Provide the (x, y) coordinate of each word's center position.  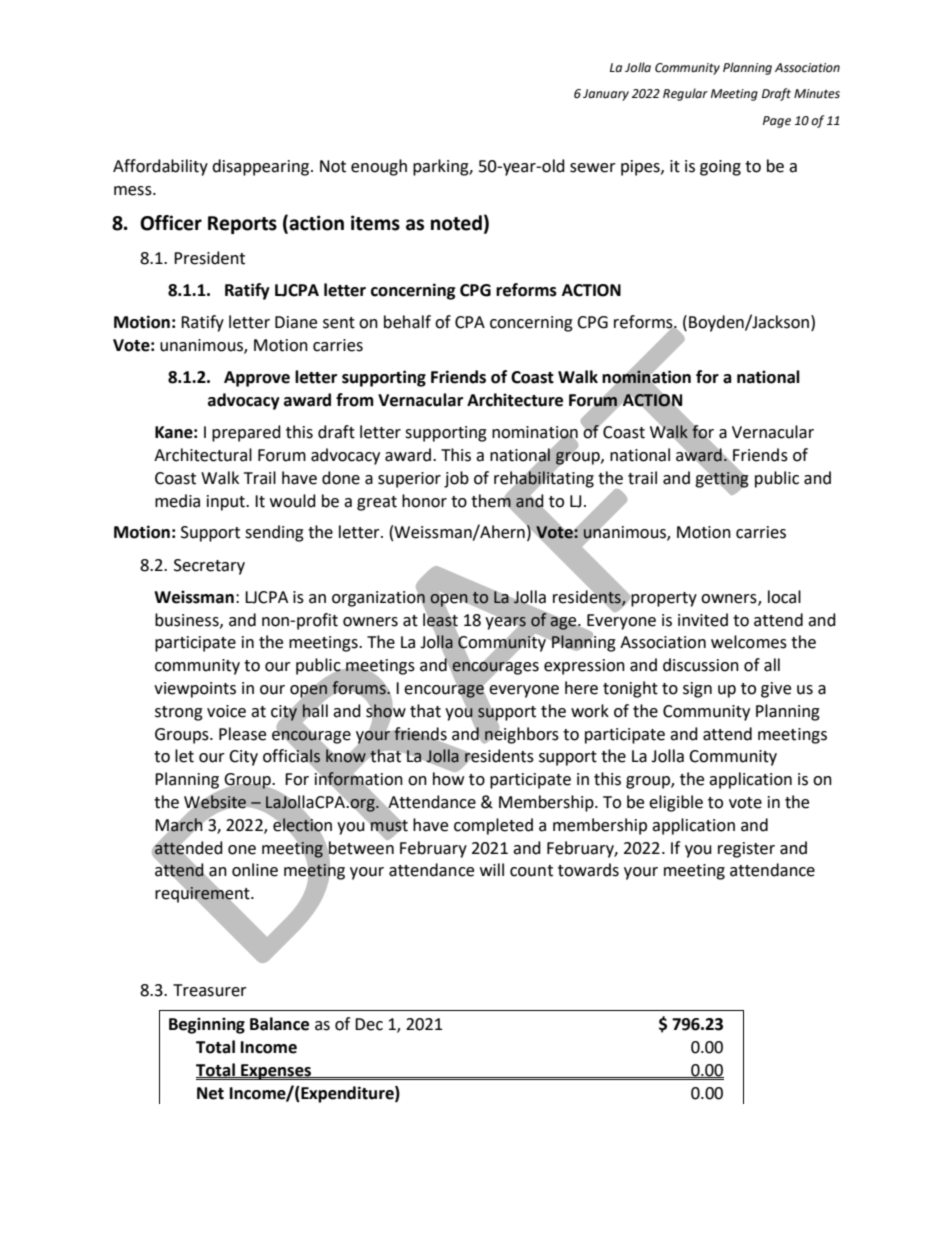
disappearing (262, 167)
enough (379, 167)
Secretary (209, 567)
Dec (369, 1024)
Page (777, 122)
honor (424, 501)
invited (703, 620)
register (746, 850)
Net (210, 1093)
